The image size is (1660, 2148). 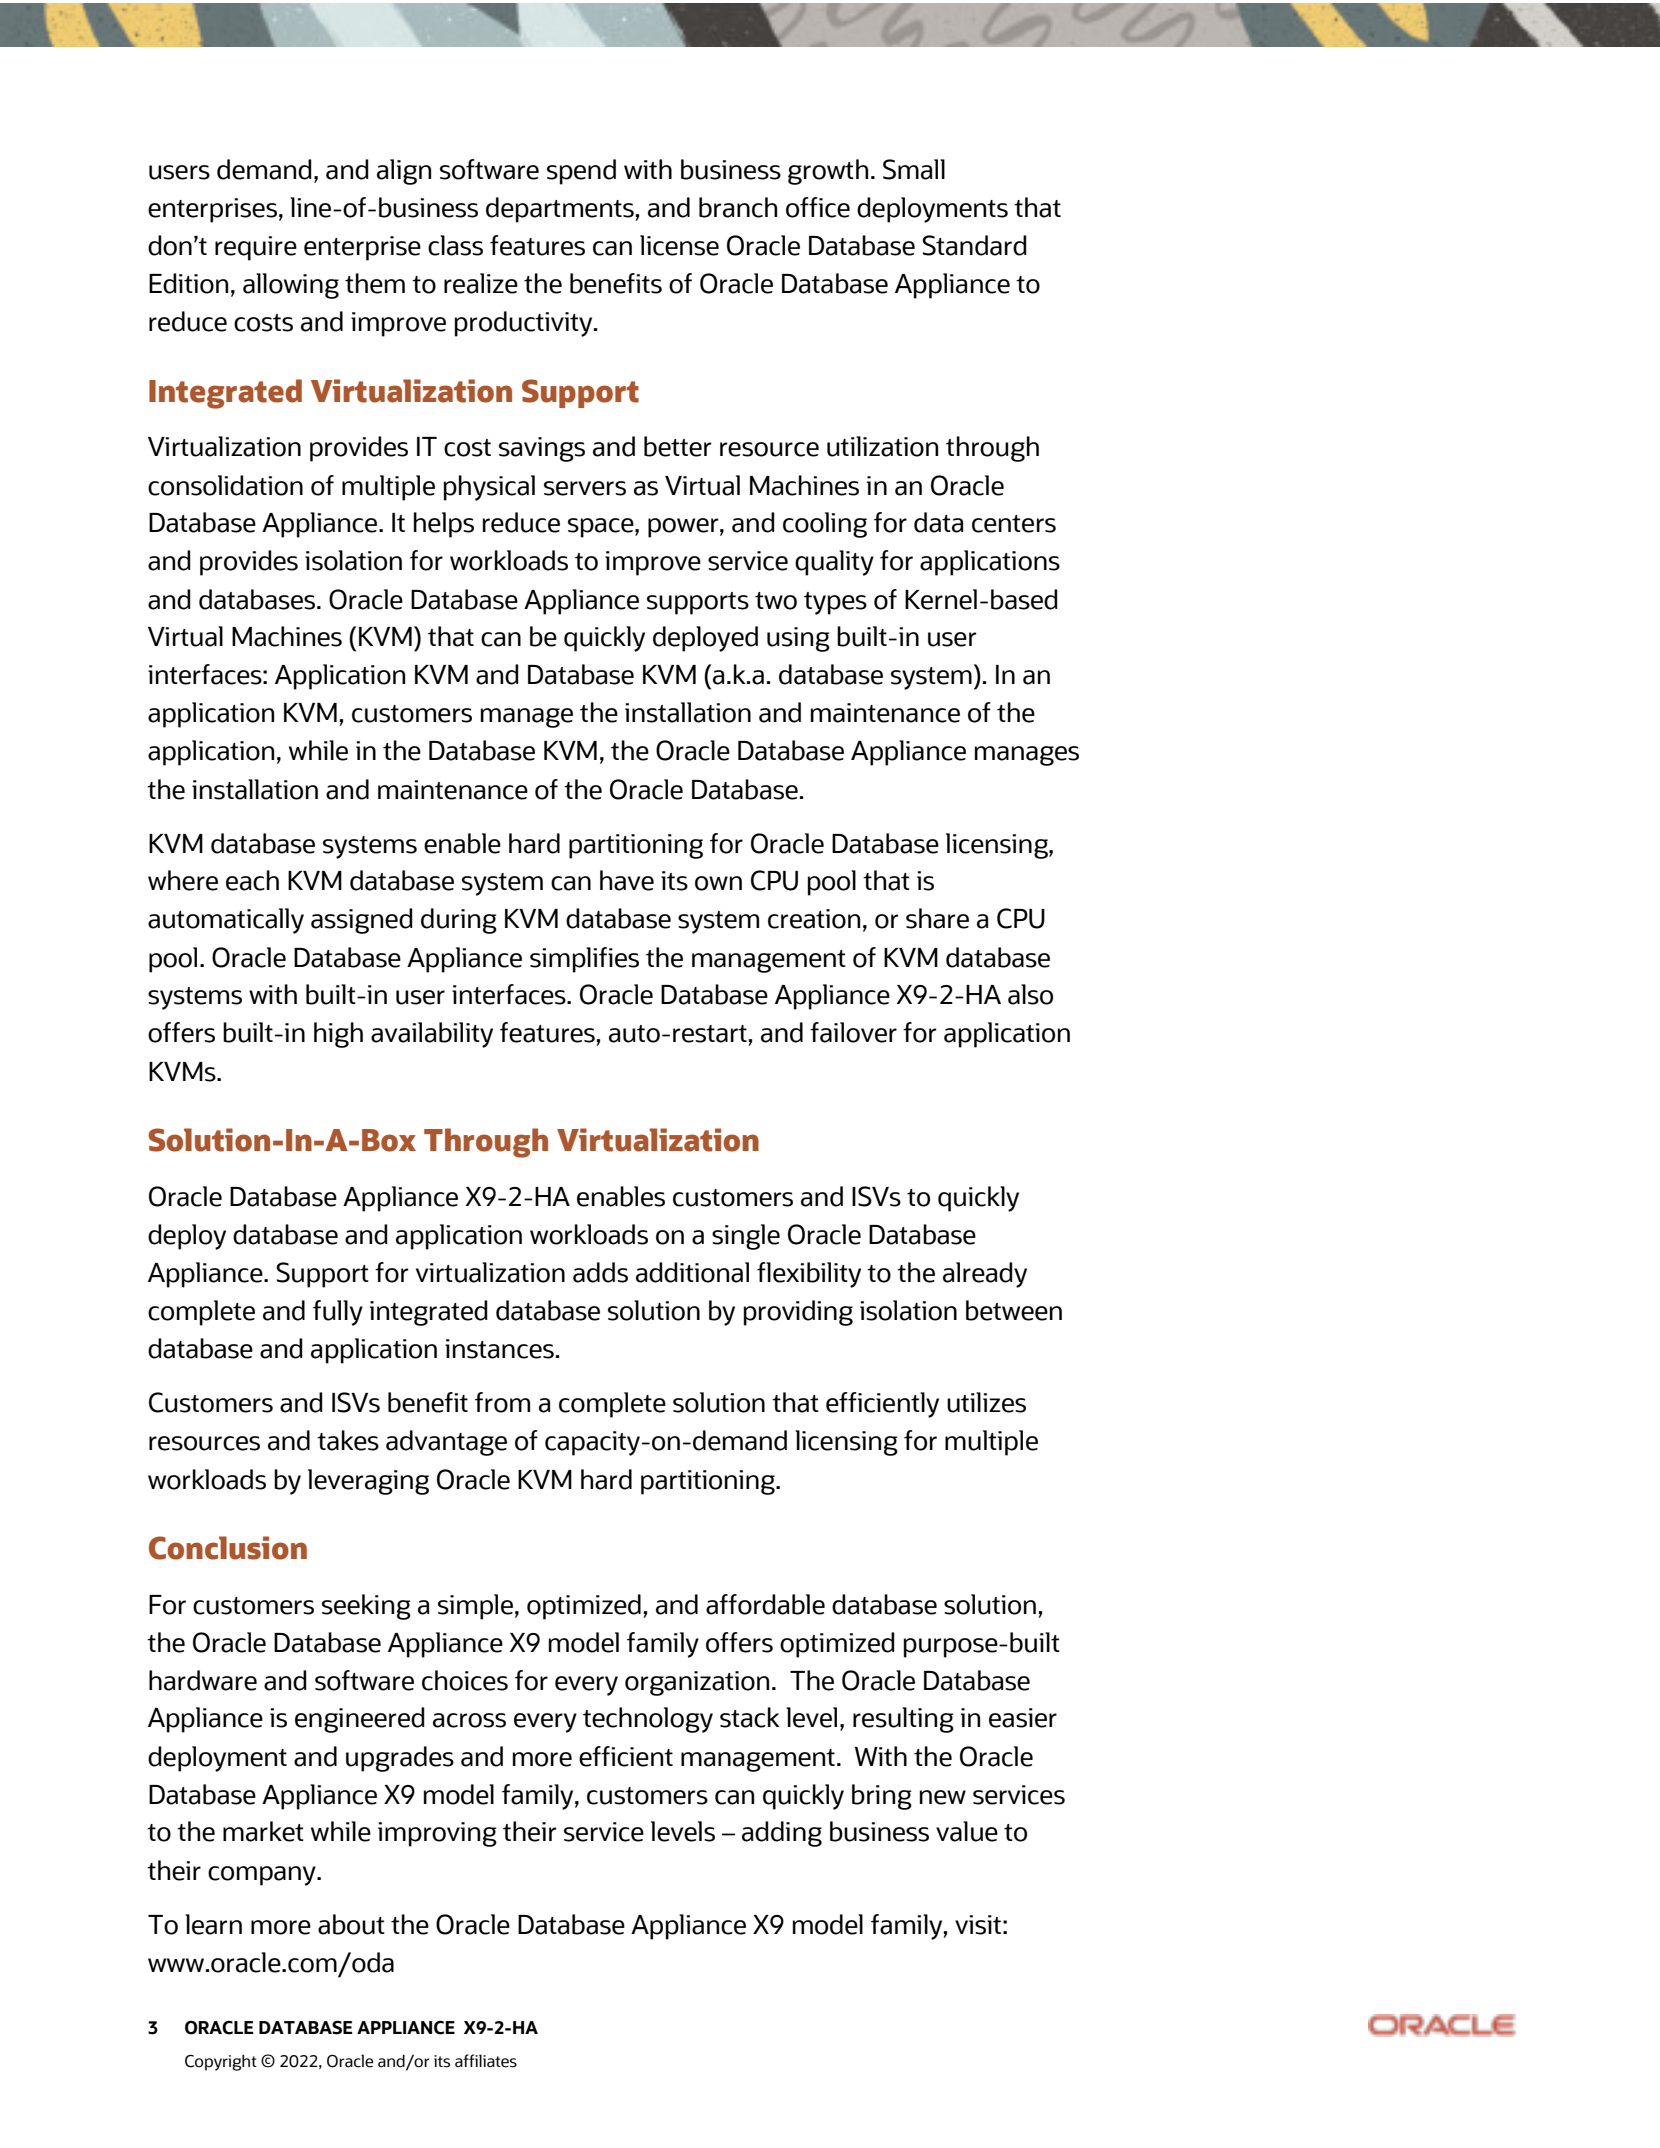 What do you see at coordinates (560, 210) in the image?
I see `departments` at bounding box center [560, 210].
